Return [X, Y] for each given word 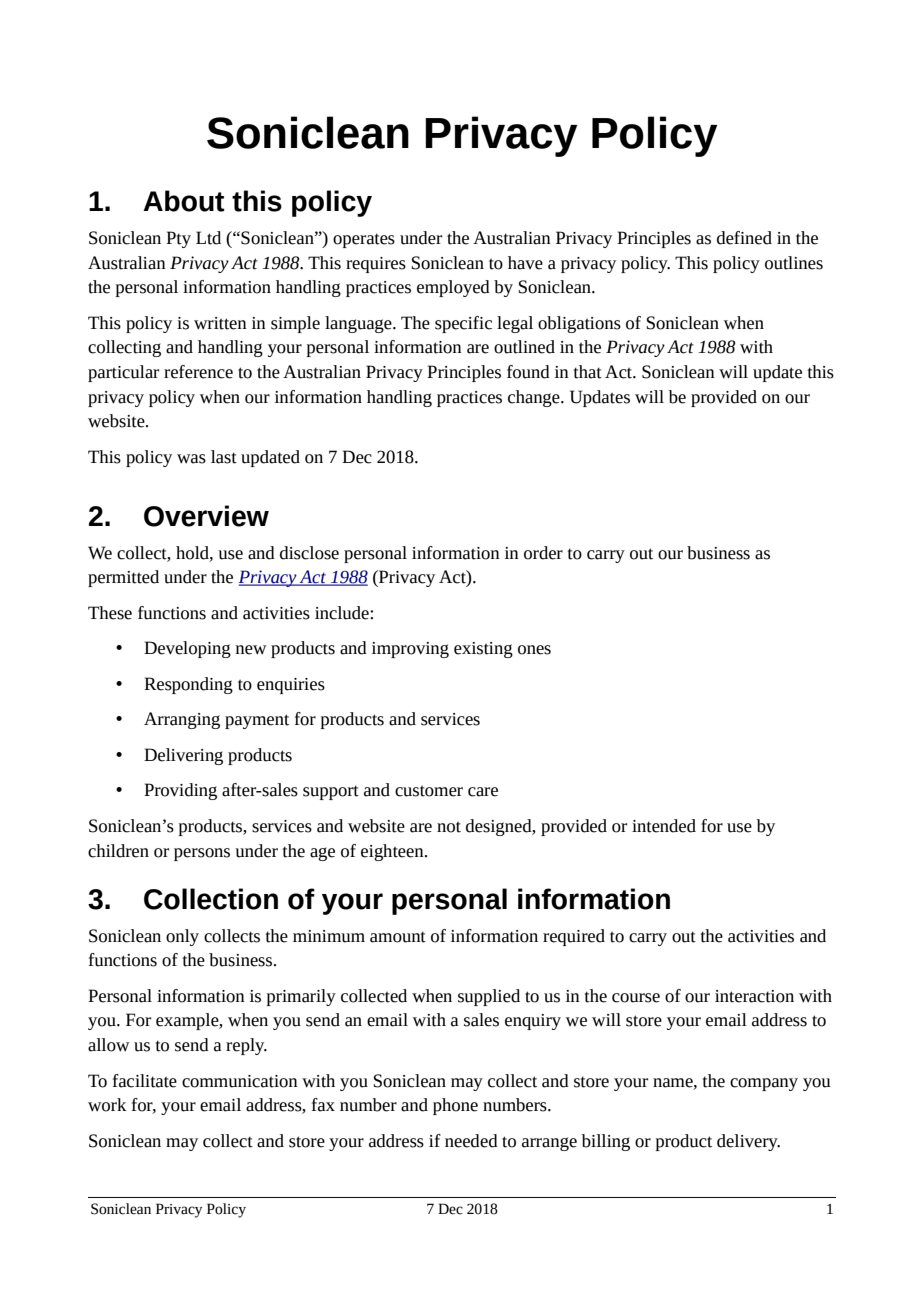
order [543, 553]
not [449, 827]
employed [453, 288]
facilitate [145, 1081]
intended [664, 826]
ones [534, 650]
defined [744, 238]
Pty [178, 239]
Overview [206, 516]
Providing [180, 791]
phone [455, 1106]
